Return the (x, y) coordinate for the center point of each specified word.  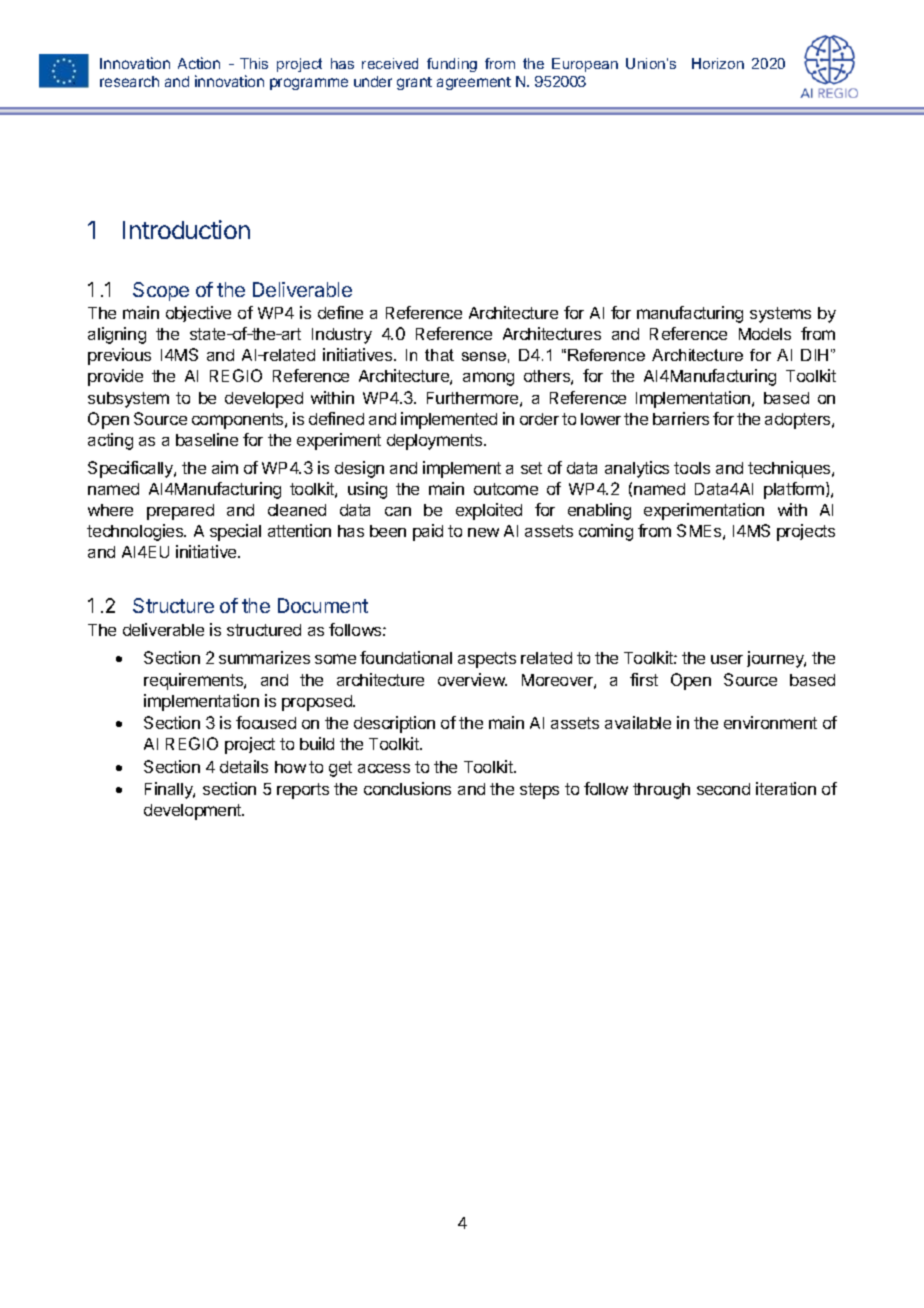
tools (692, 468)
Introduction (186, 229)
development (194, 812)
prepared (180, 512)
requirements (194, 681)
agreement (474, 83)
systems (780, 315)
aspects (487, 660)
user (727, 659)
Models (765, 334)
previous (119, 356)
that (439, 355)
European (585, 65)
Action (199, 63)
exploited (489, 511)
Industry (342, 336)
